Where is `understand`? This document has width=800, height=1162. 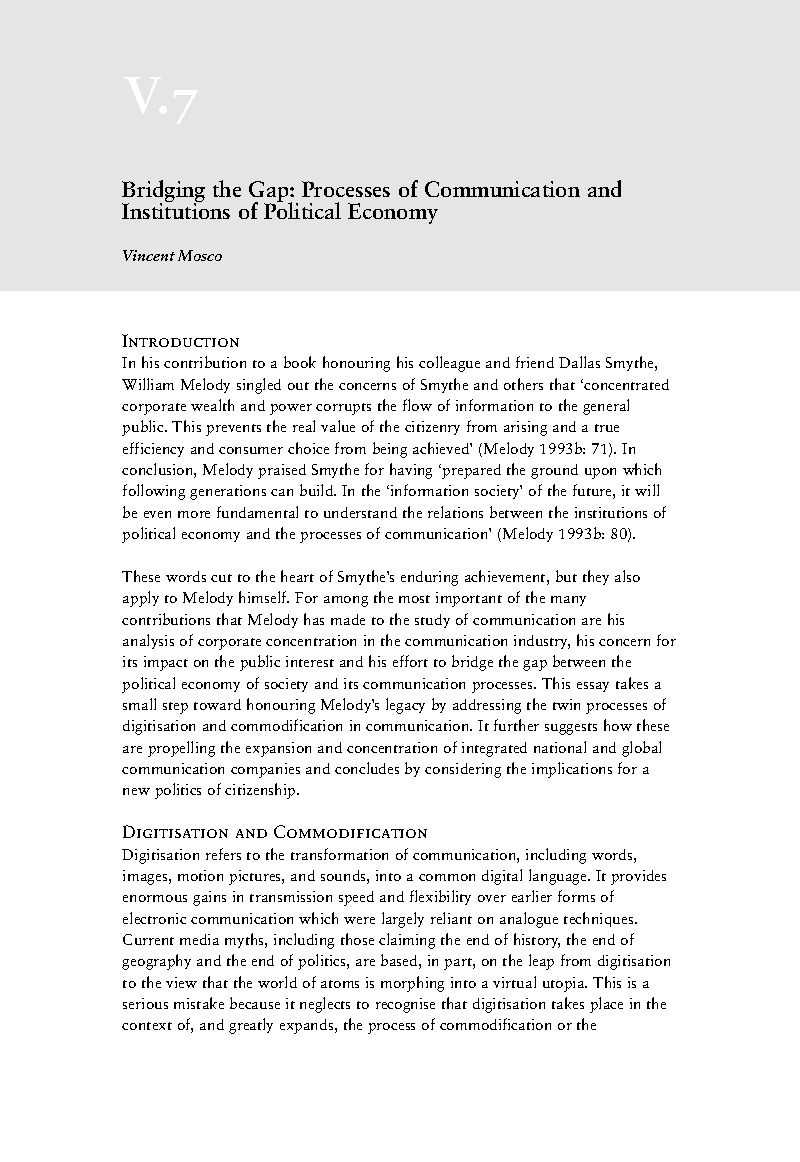 understand is located at coordinates (360, 512).
